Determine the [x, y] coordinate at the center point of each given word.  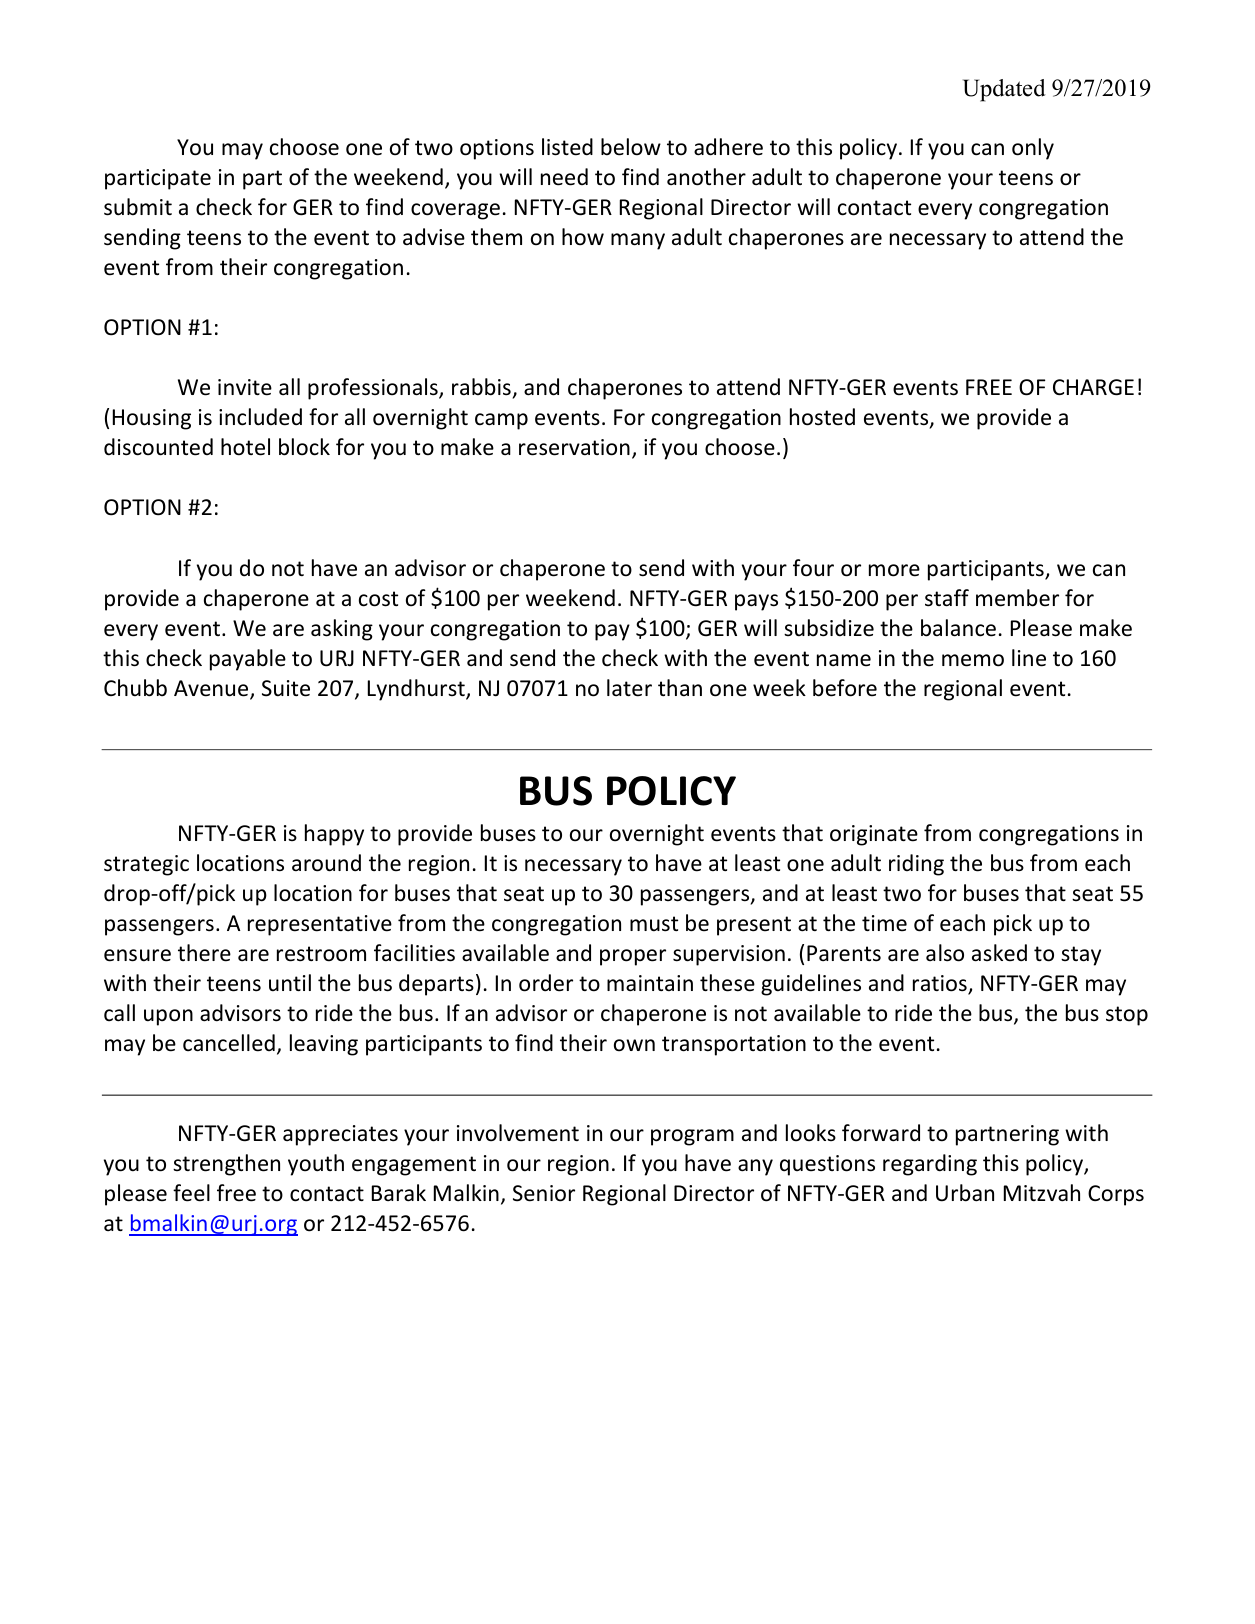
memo [973, 660]
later [629, 688]
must [654, 924]
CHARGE [1093, 387]
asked [999, 953]
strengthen [226, 1165]
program [692, 1137]
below [631, 147]
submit [138, 207]
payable [248, 660]
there [204, 953]
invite [245, 387]
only [1033, 149]
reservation [574, 447]
